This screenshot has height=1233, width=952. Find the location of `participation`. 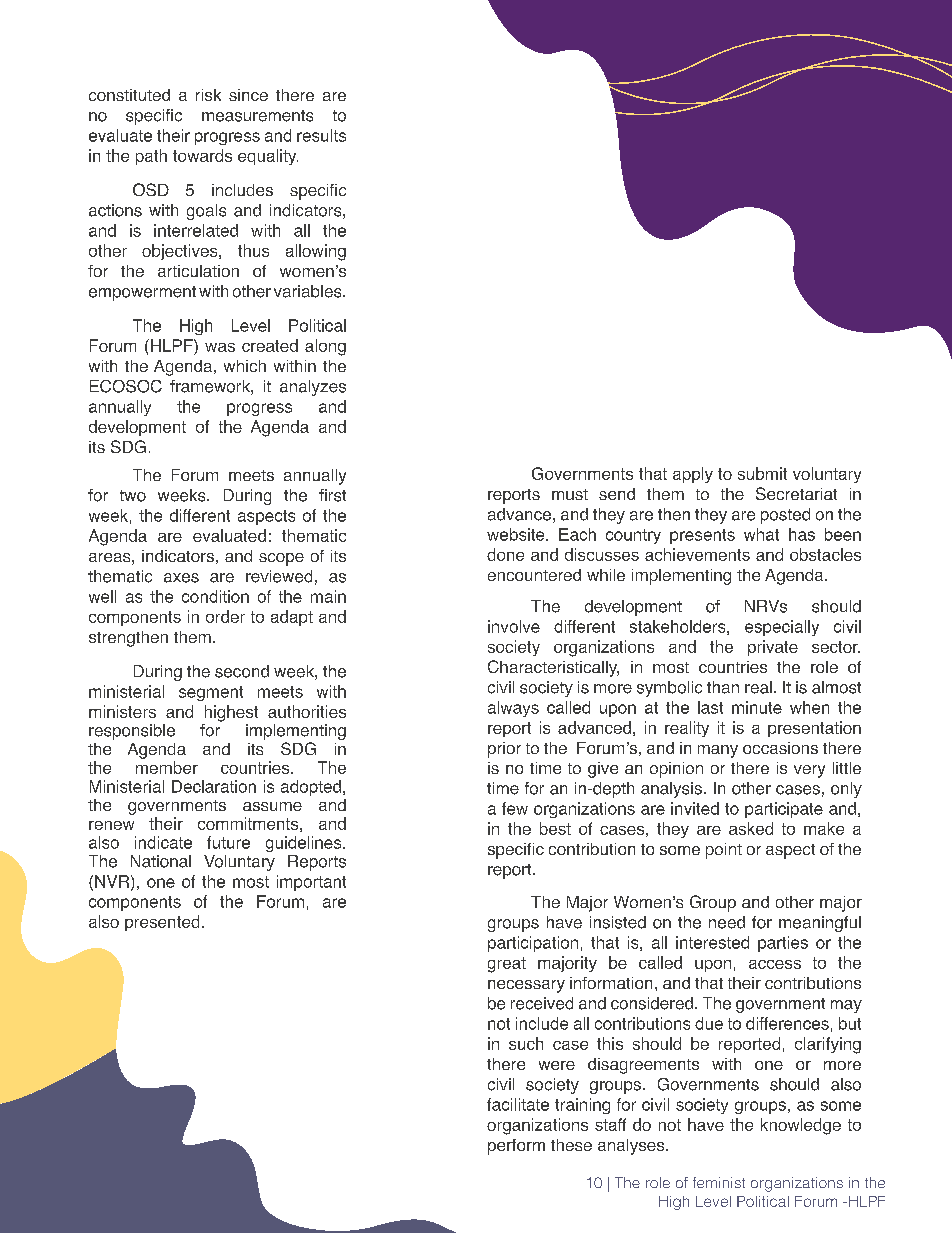

participation is located at coordinates (533, 944).
